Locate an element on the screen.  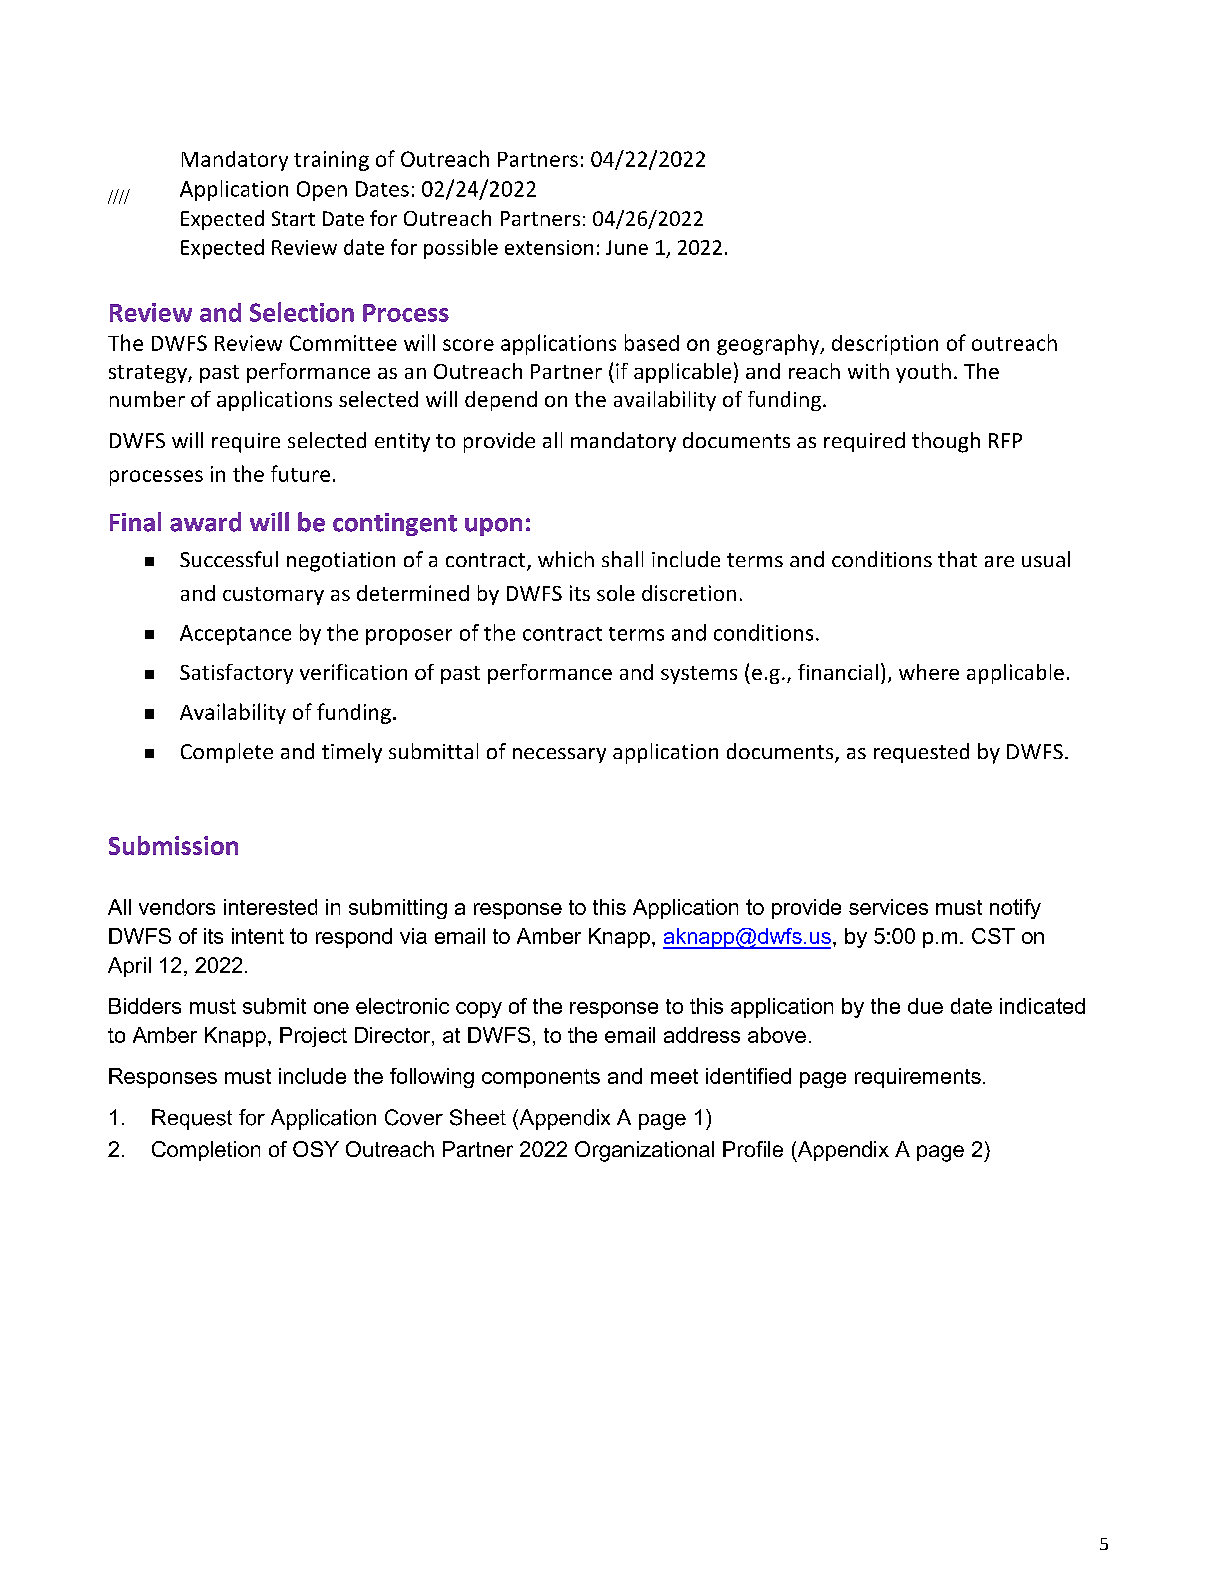
description is located at coordinates (885, 345).
